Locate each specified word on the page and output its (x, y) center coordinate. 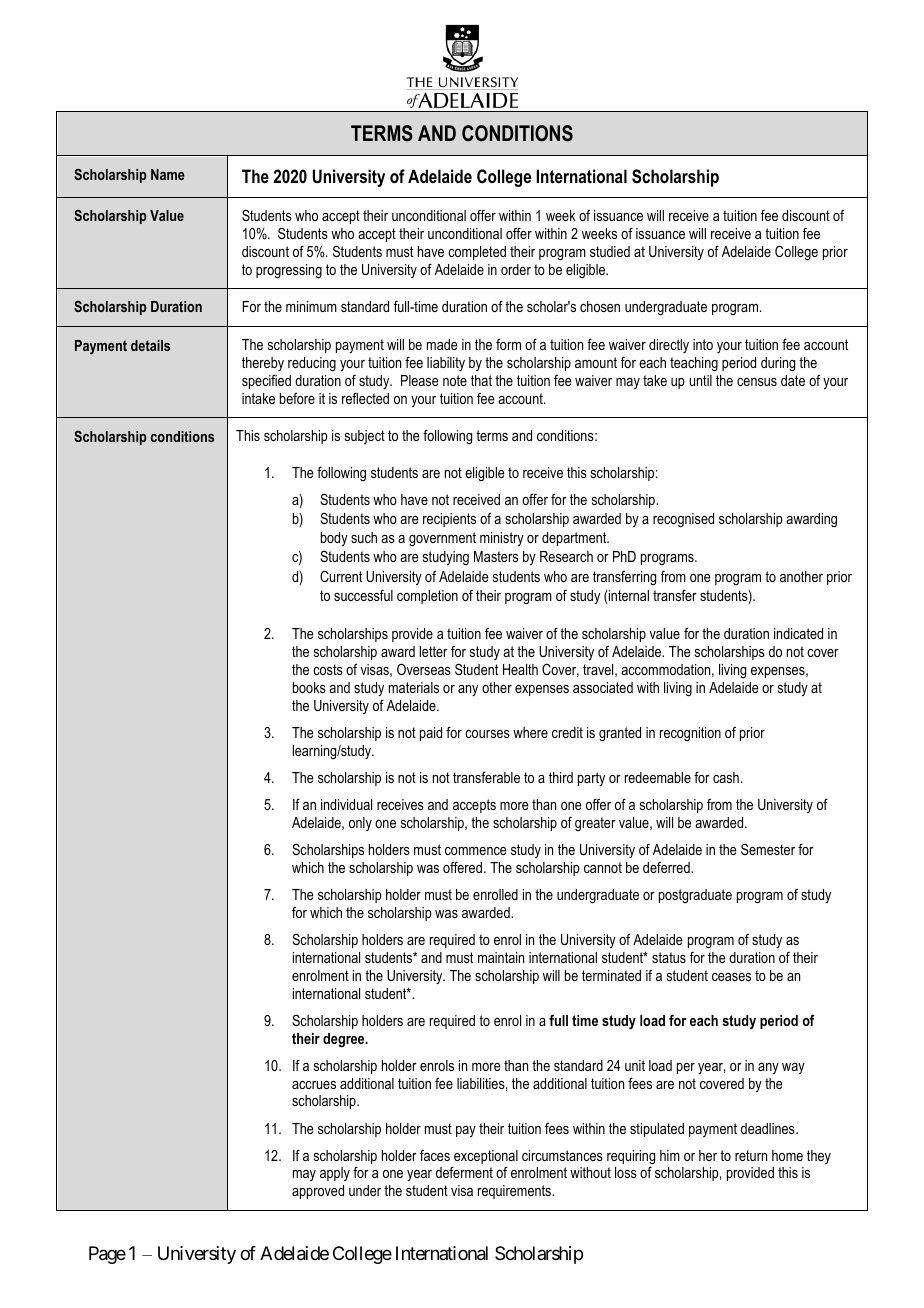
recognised (683, 520)
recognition (690, 734)
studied (610, 251)
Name (168, 174)
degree (345, 1040)
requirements (515, 1192)
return (751, 1155)
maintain (501, 957)
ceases (731, 977)
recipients (449, 520)
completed (477, 253)
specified (266, 381)
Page (107, 1255)
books (309, 687)
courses (487, 734)
